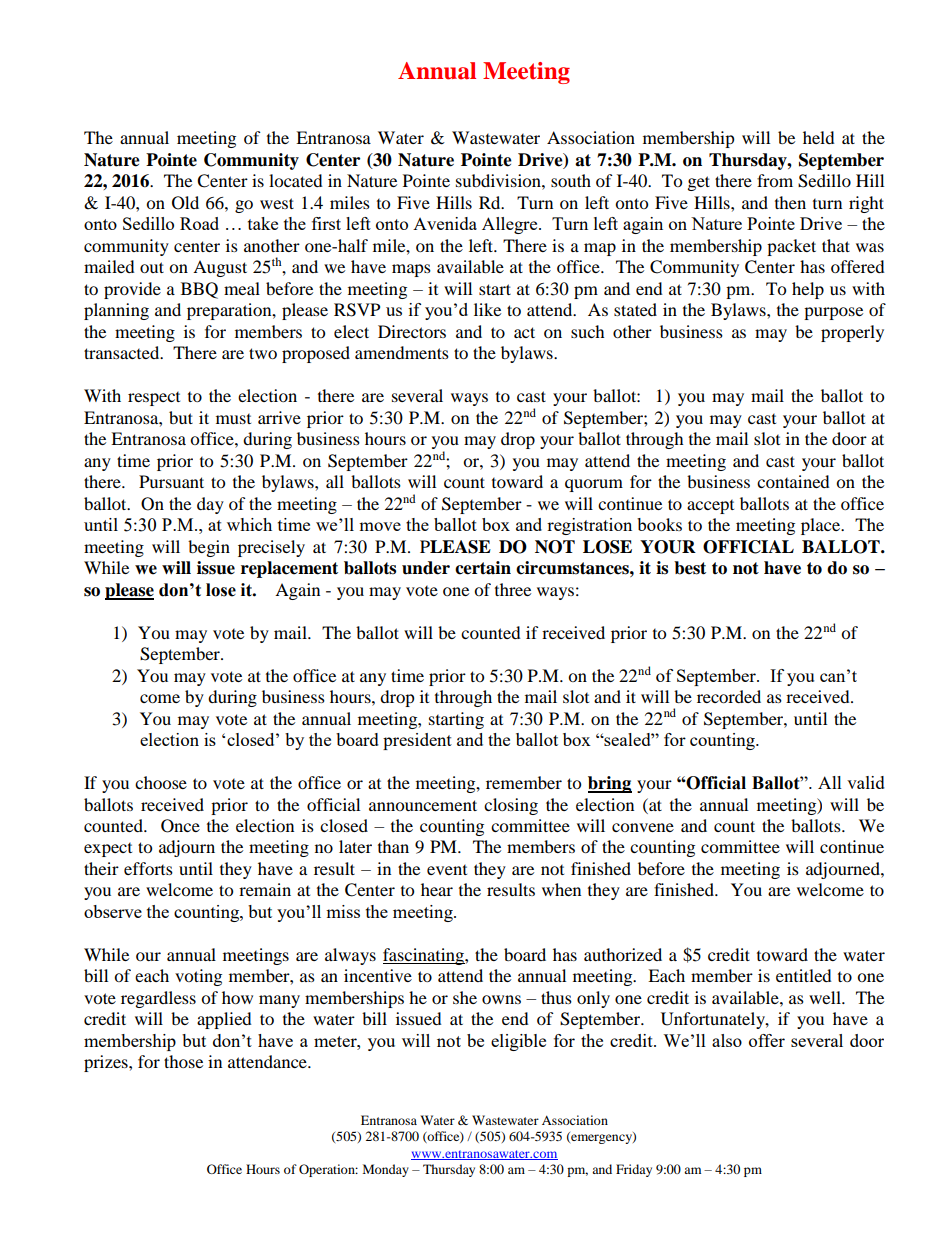 This screenshot has width=952, height=1233. Describe the element at coordinates (866, 782) in the screenshot. I see `valid` at that location.
